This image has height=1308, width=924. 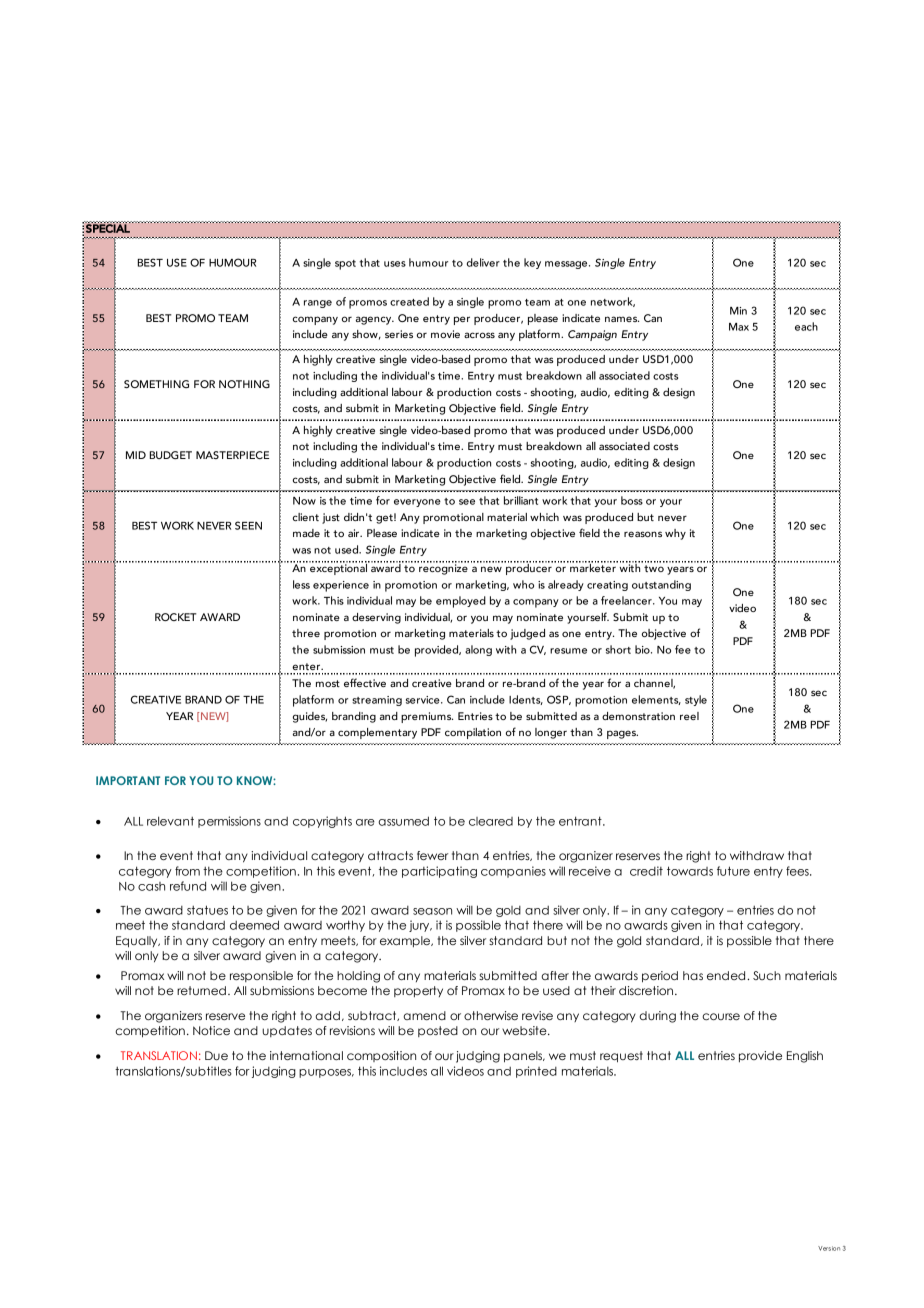 What do you see at coordinates (491, 821) in the image?
I see `cleared` at bounding box center [491, 821].
